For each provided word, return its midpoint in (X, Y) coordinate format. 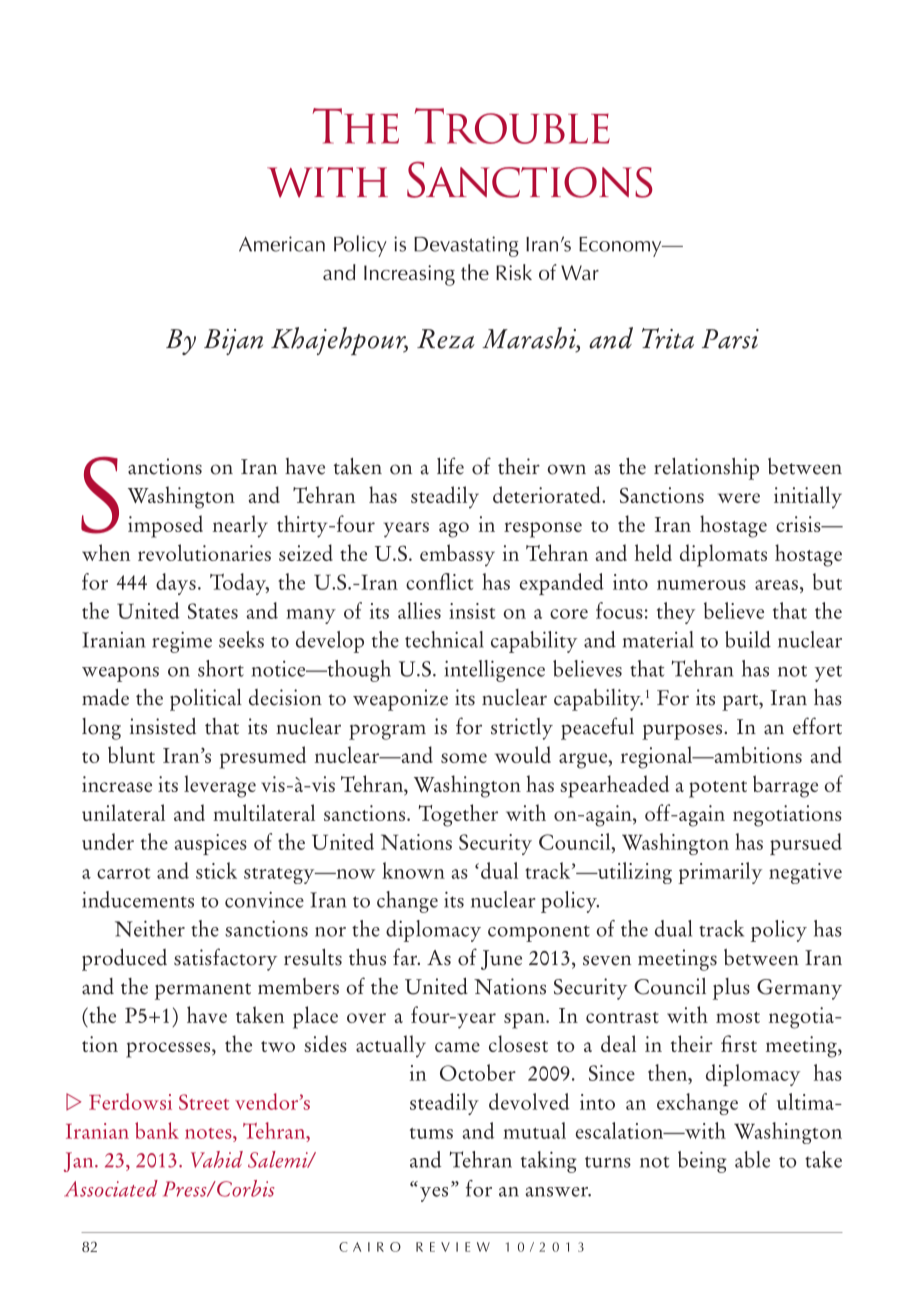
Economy (621, 247)
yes (434, 1194)
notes (209, 1133)
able (752, 1159)
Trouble (512, 126)
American (282, 244)
